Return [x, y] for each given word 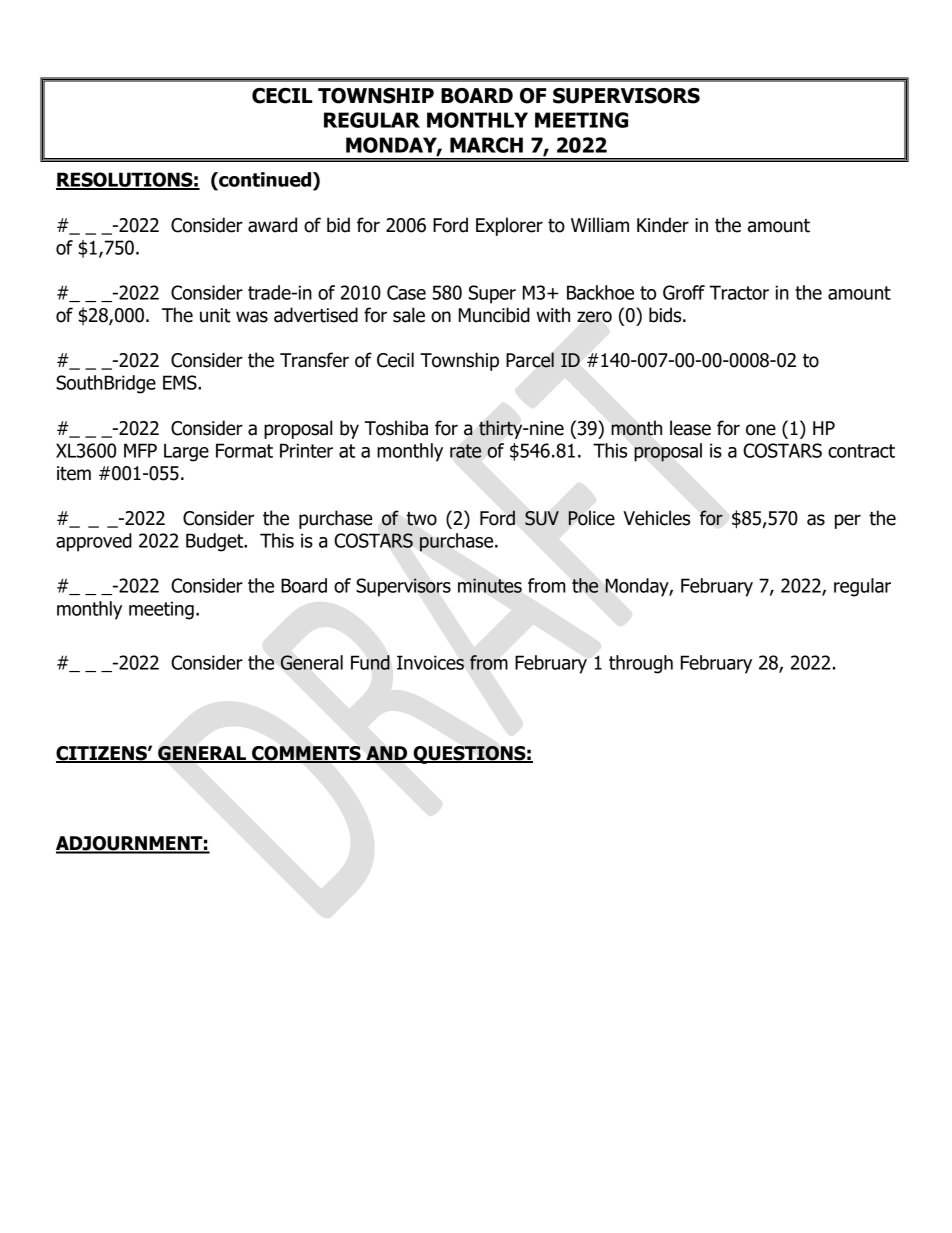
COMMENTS [306, 754]
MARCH [486, 145]
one [761, 430]
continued [265, 179]
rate [465, 451]
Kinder [663, 225]
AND [387, 754]
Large [186, 452]
